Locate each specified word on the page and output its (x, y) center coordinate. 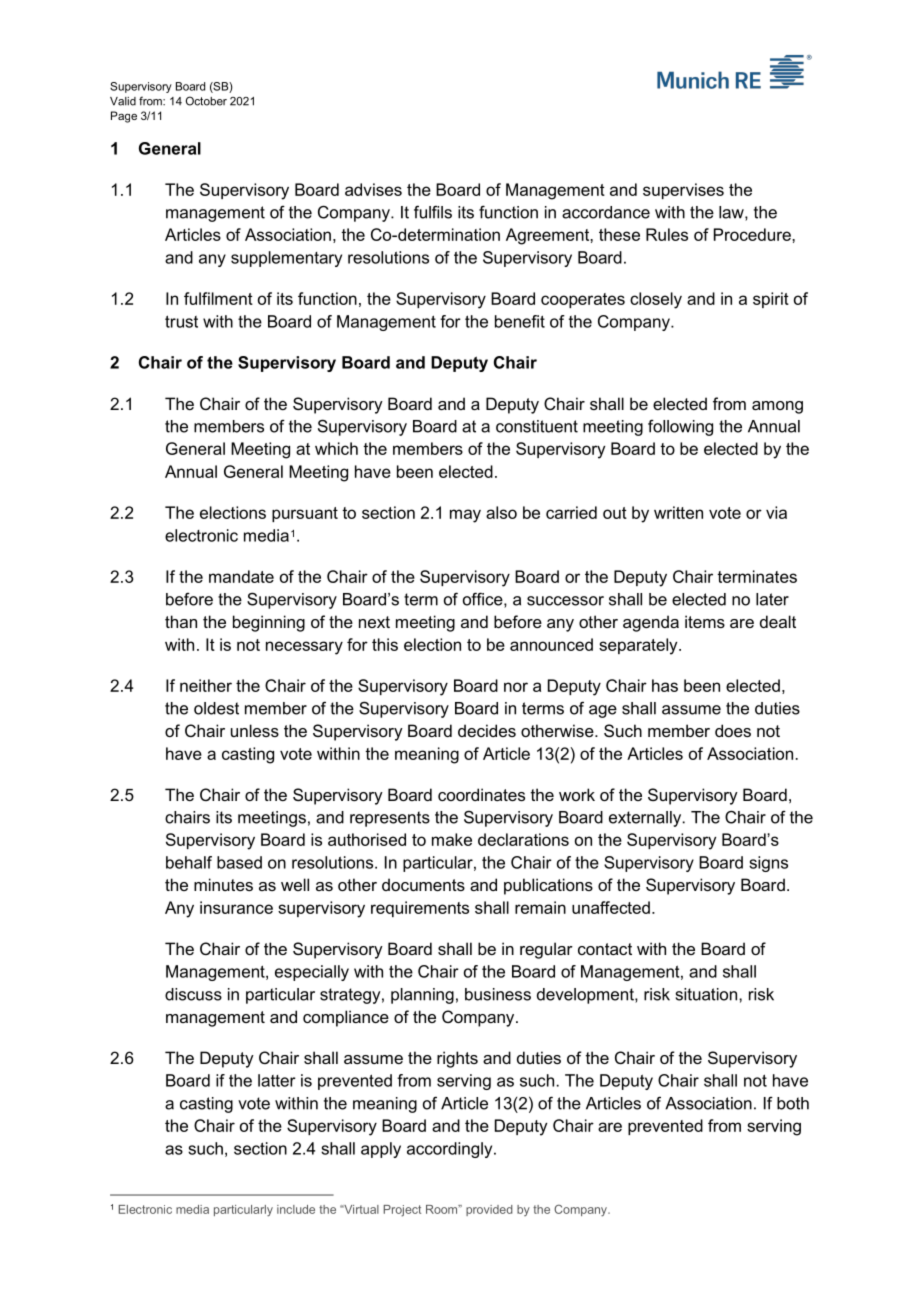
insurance (236, 907)
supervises (683, 191)
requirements (420, 909)
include (296, 1209)
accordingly (451, 1150)
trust (181, 321)
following (680, 428)
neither (206, 685)
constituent (537, 426)
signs (768, 864)
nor (516, 687)
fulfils (433, 212)
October (206, 101)
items (705, 621)
